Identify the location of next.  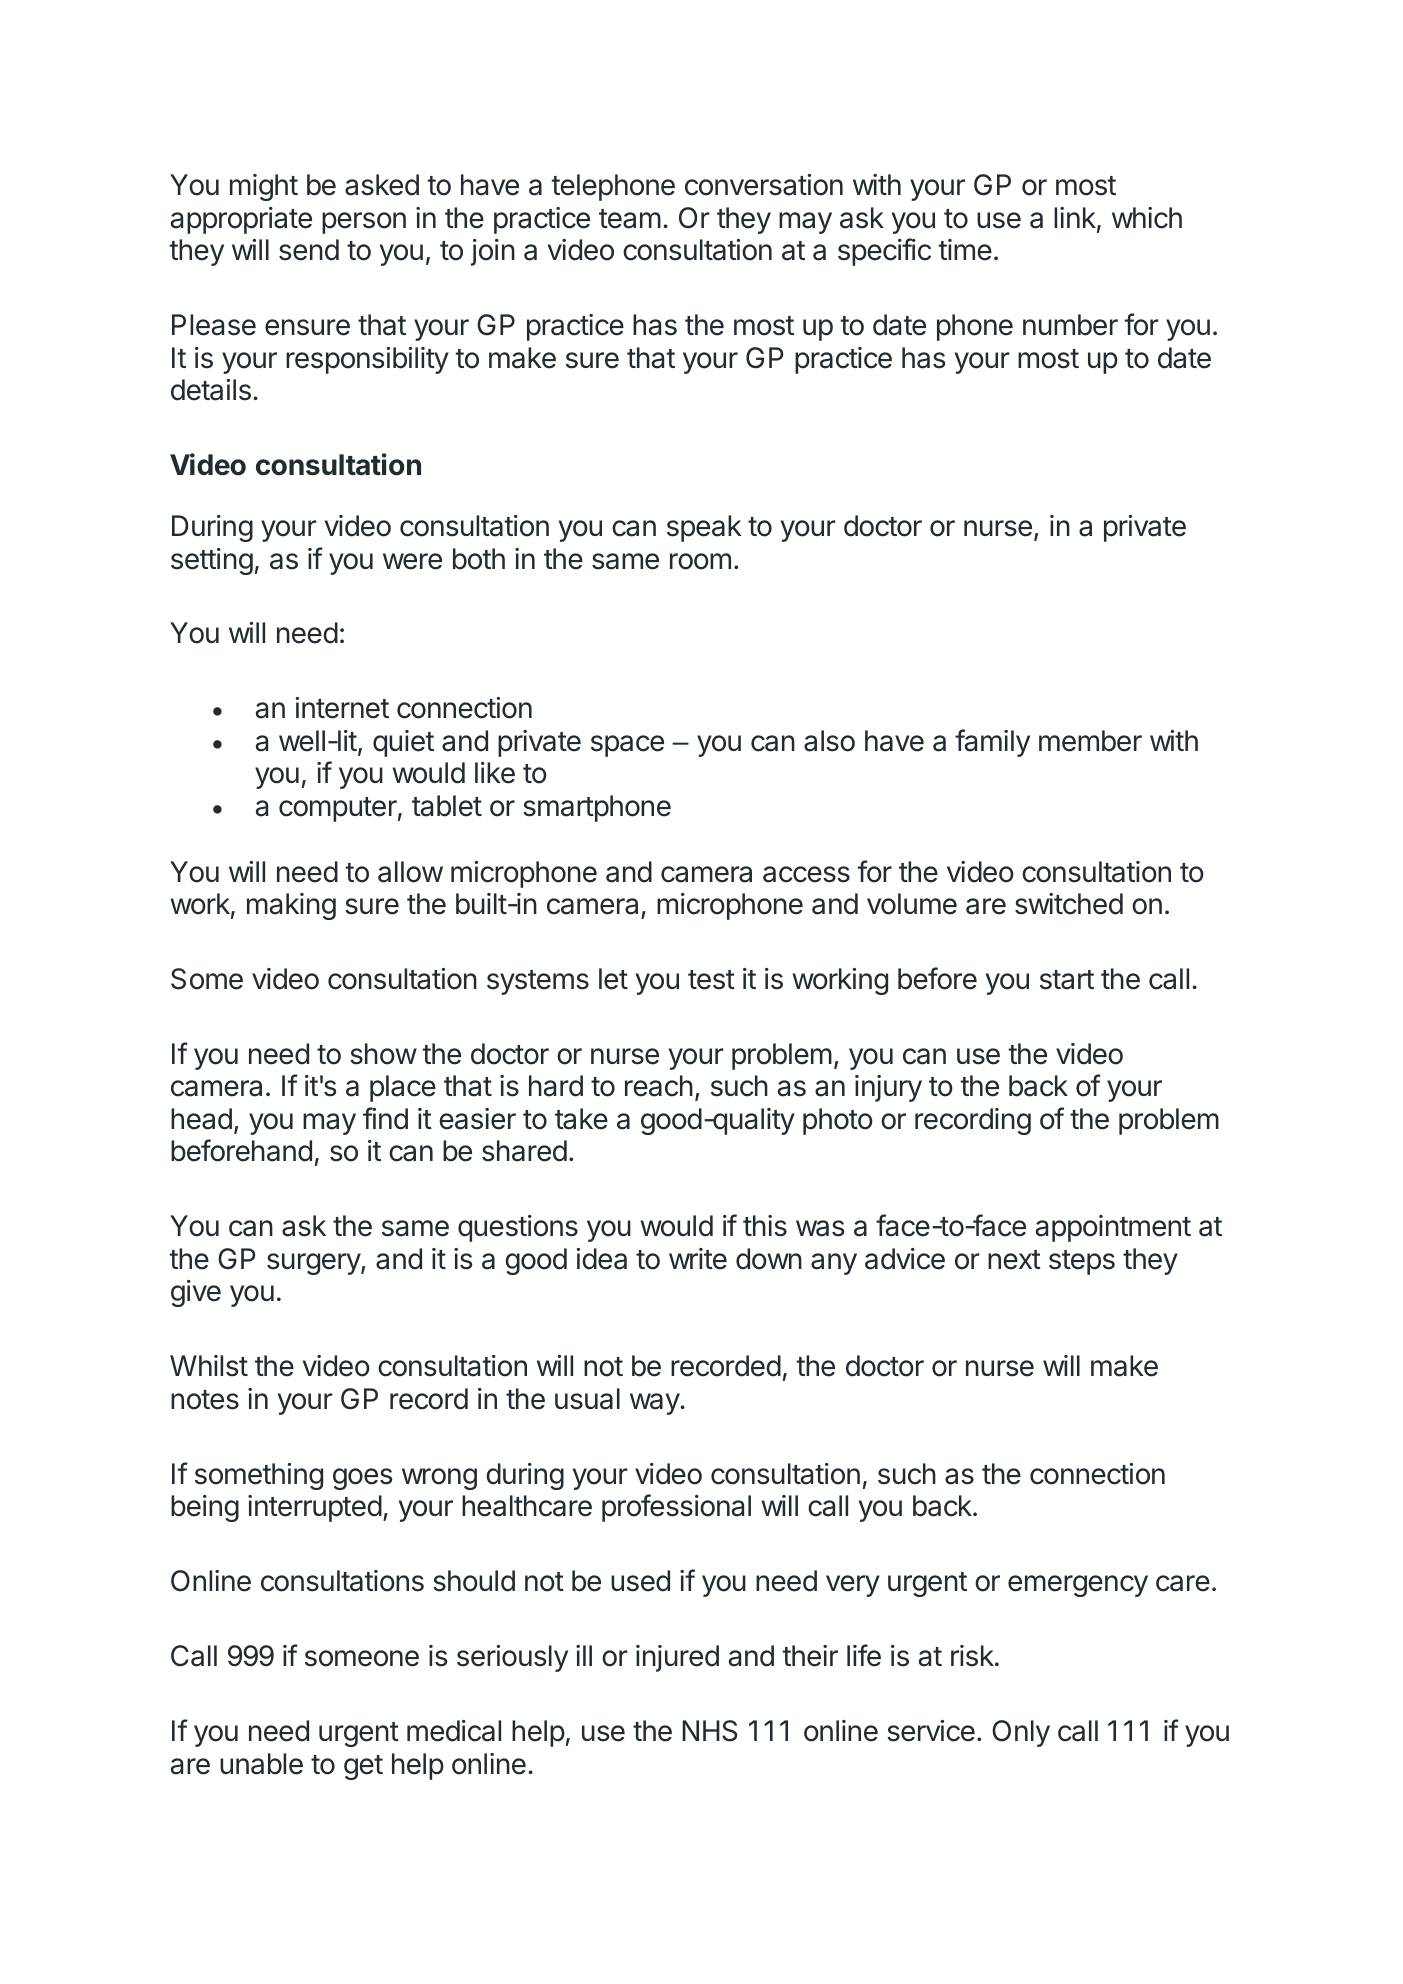
(1014, 1260).
